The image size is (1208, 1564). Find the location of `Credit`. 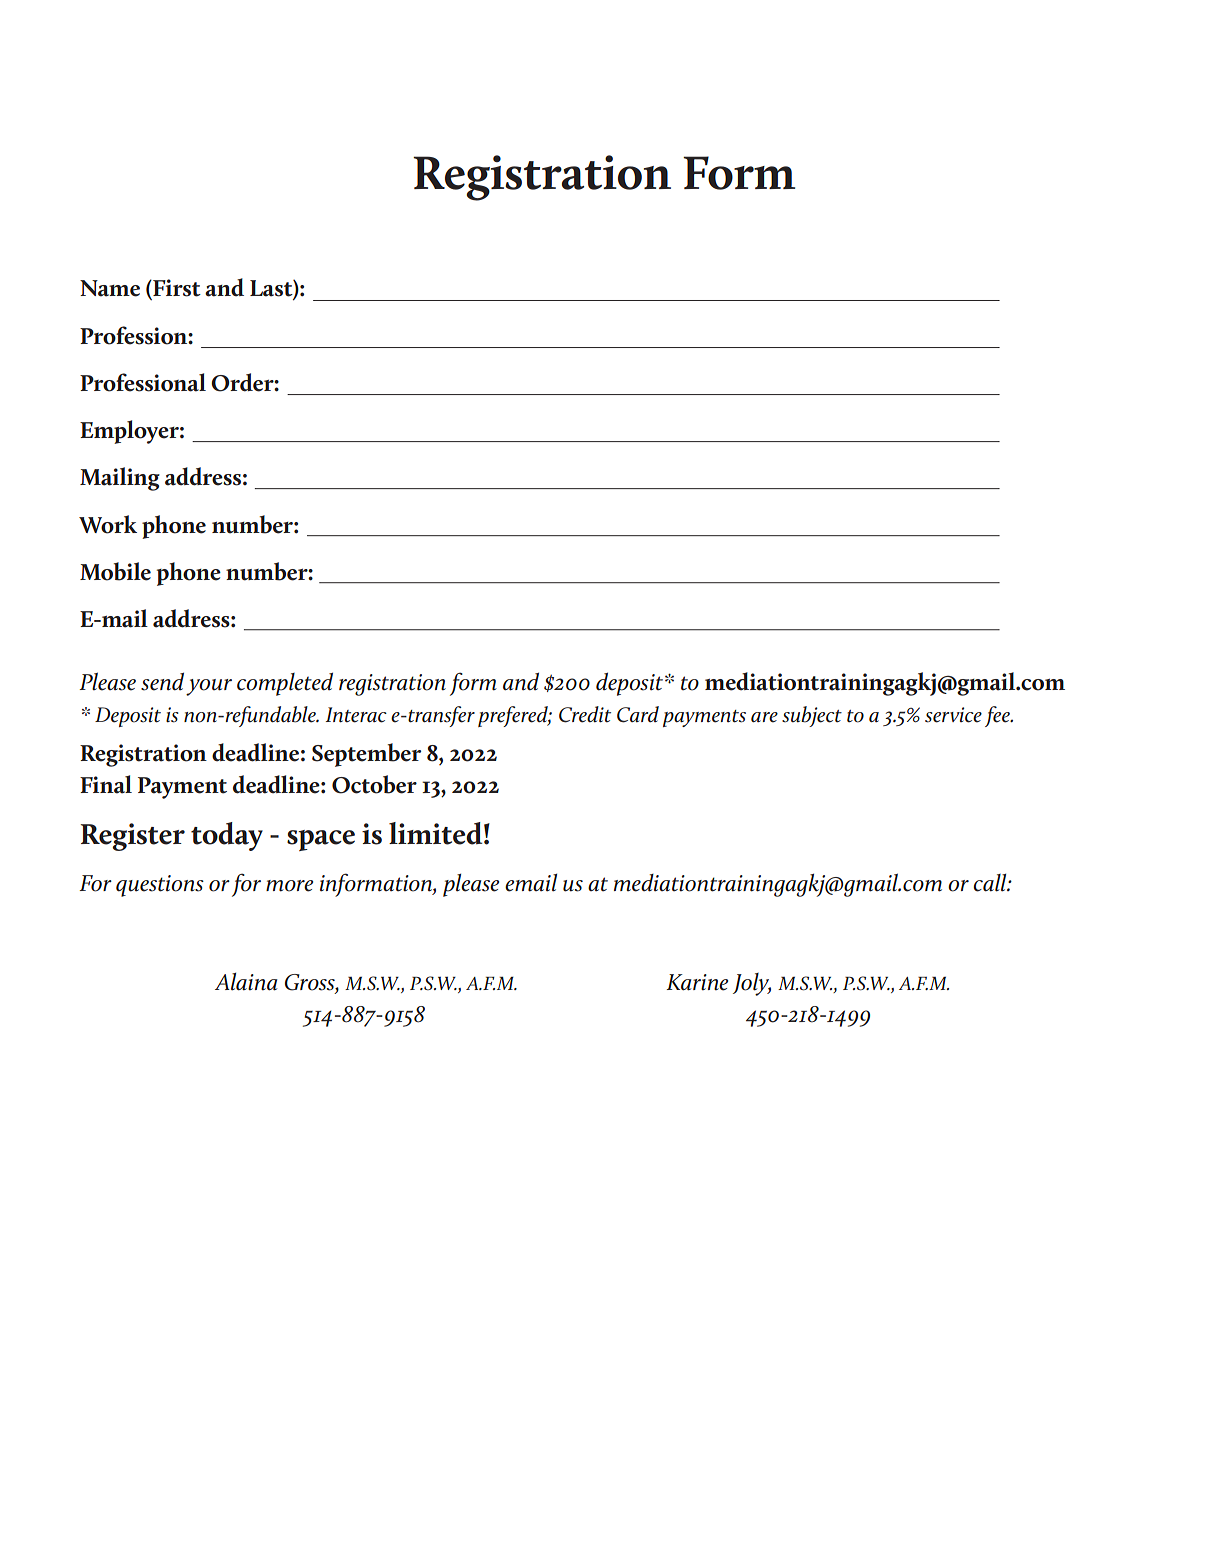

Credit is located at coordinates (585, 714).
